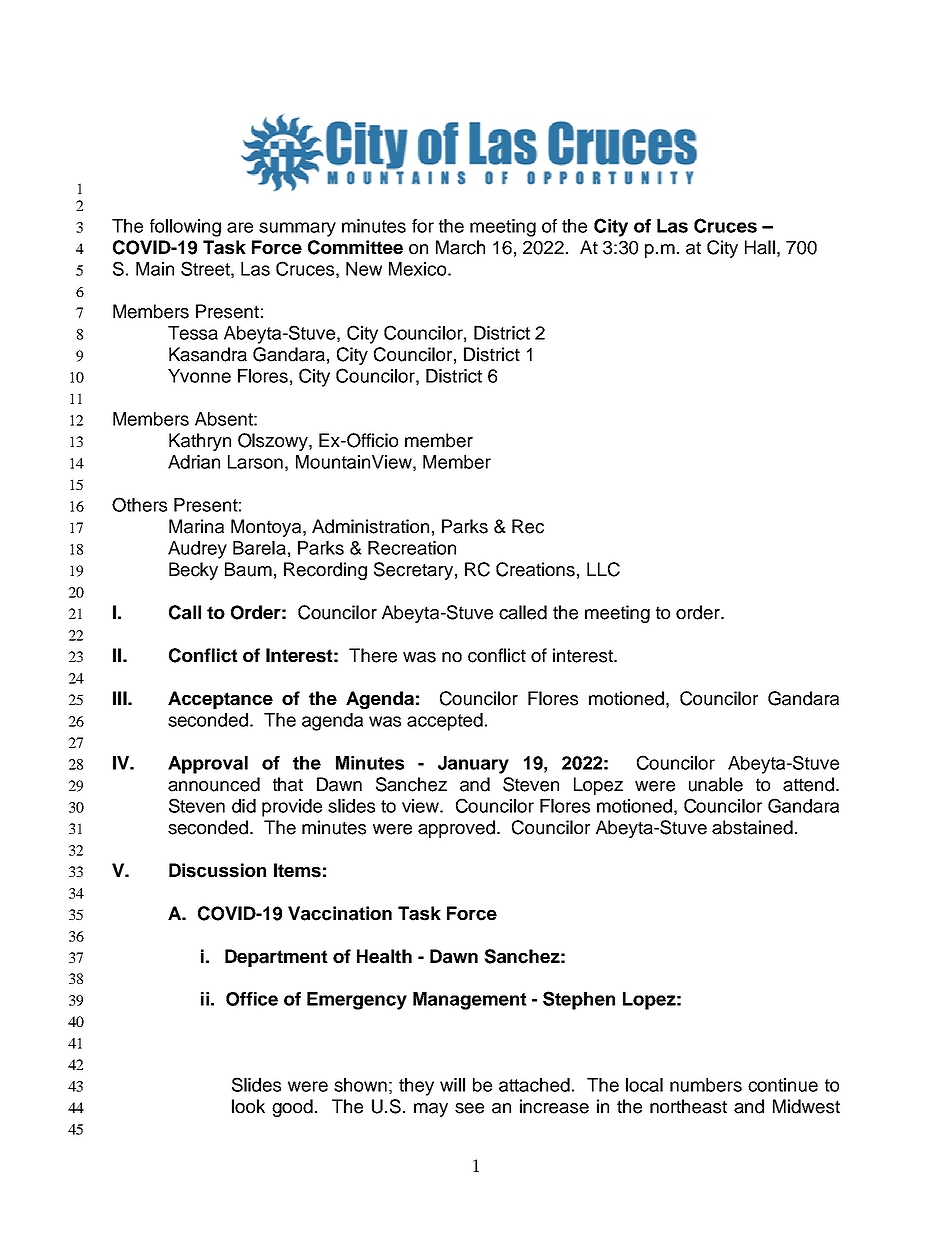 The height and width of the image is (1233, 952). Describe the element at coordinates (808, 784) in the image. I see `attend` at that location.
